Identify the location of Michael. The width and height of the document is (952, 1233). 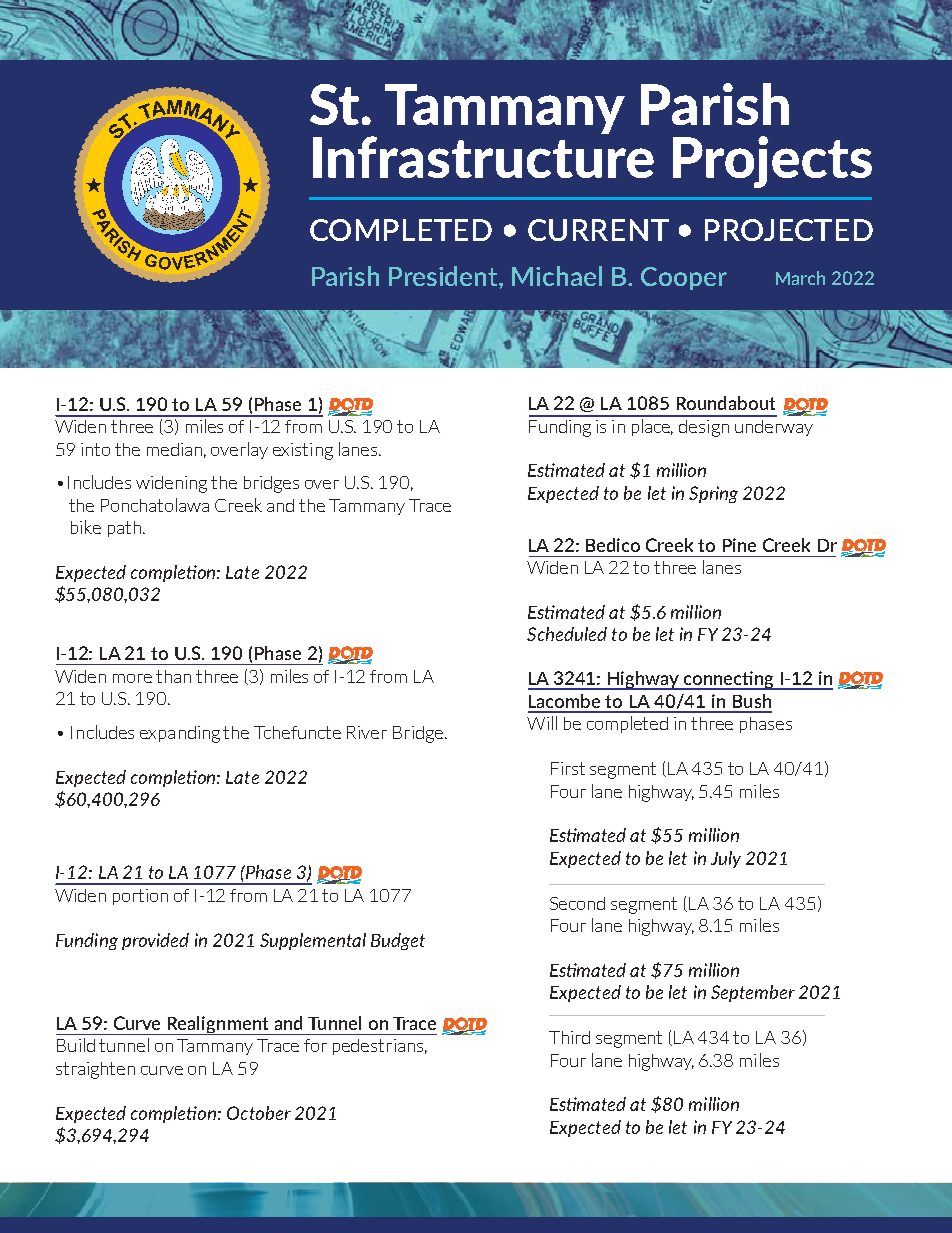
(557, 276).
